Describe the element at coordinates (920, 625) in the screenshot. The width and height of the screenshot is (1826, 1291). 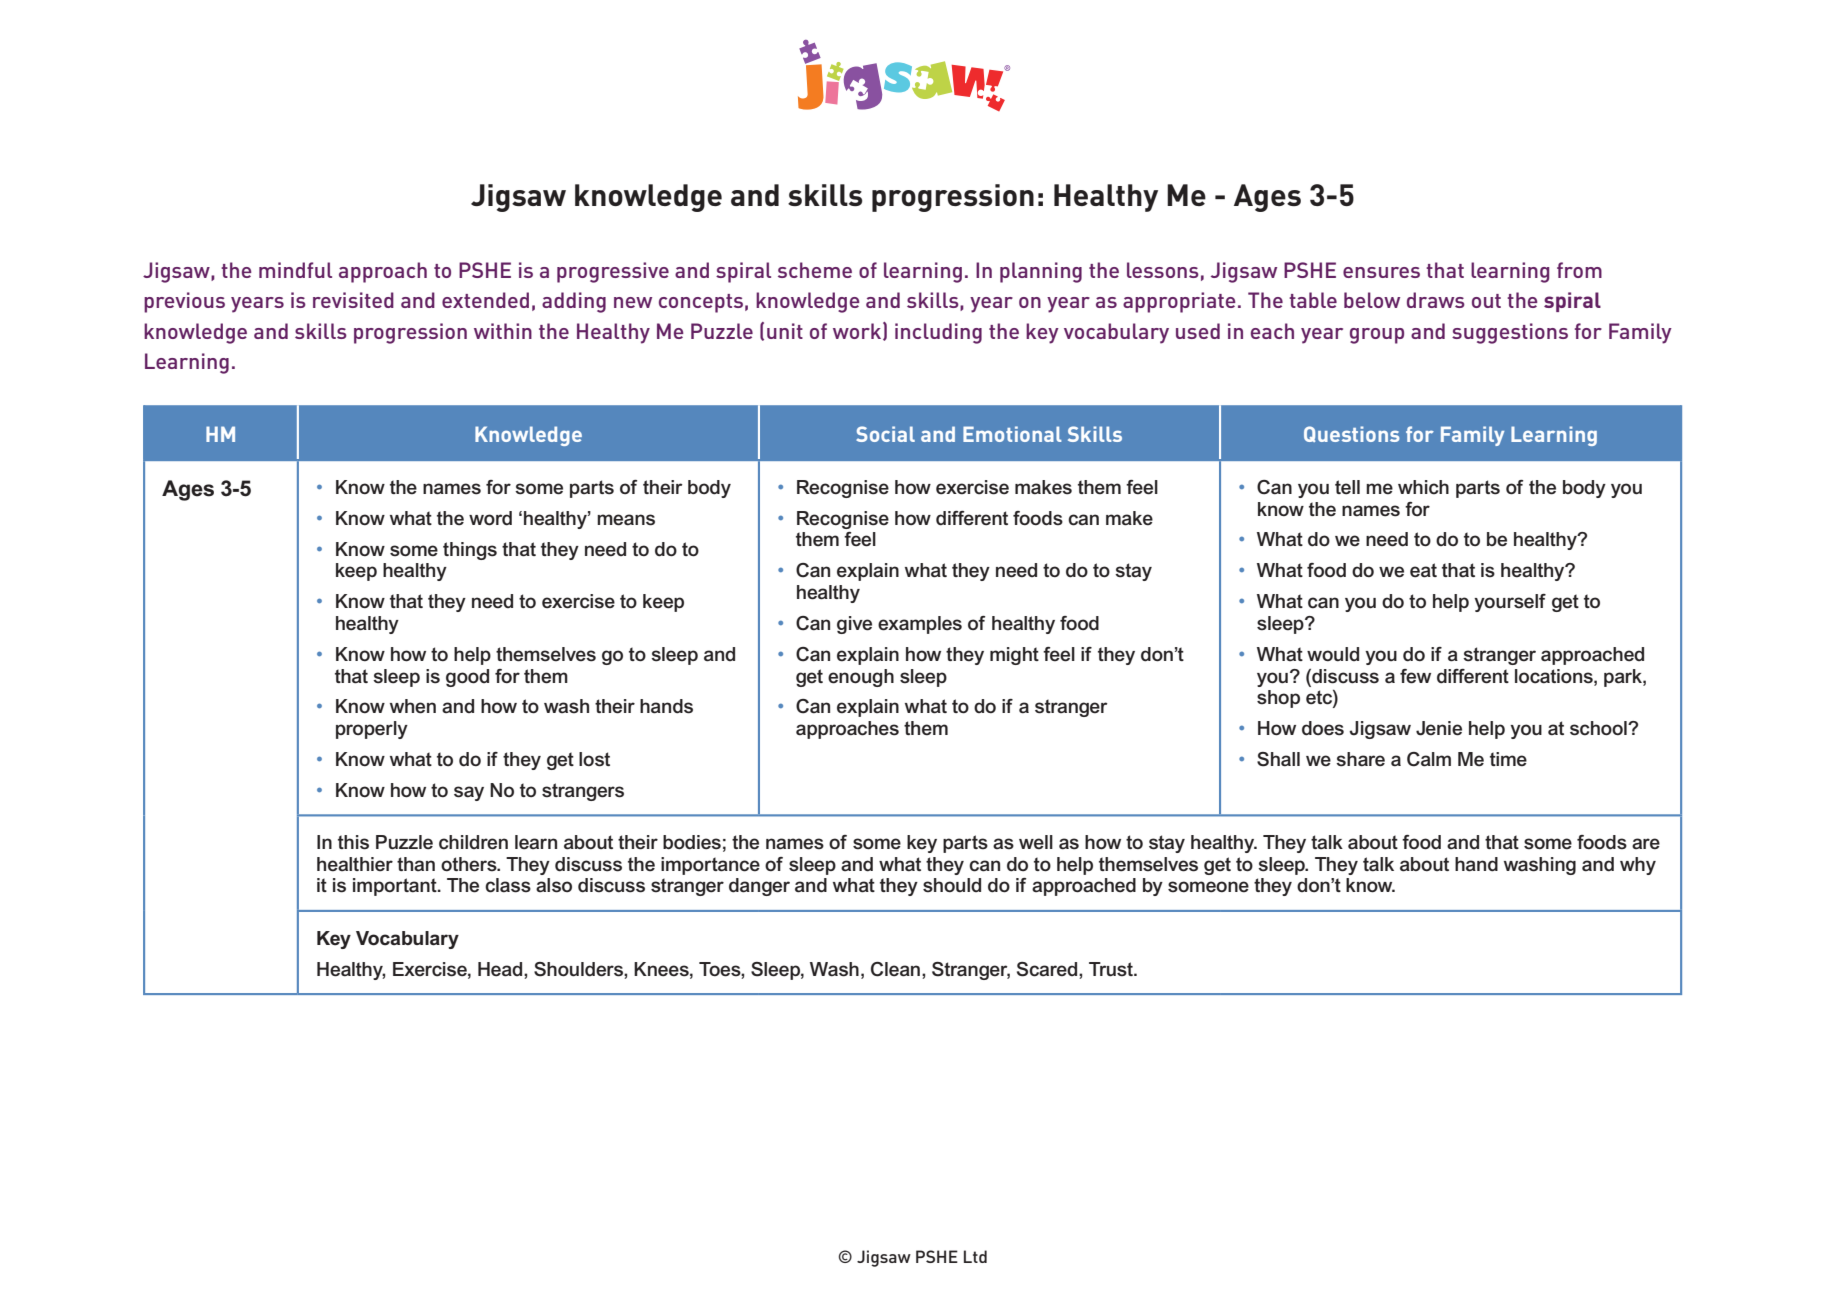
I see `examples` at that location.
